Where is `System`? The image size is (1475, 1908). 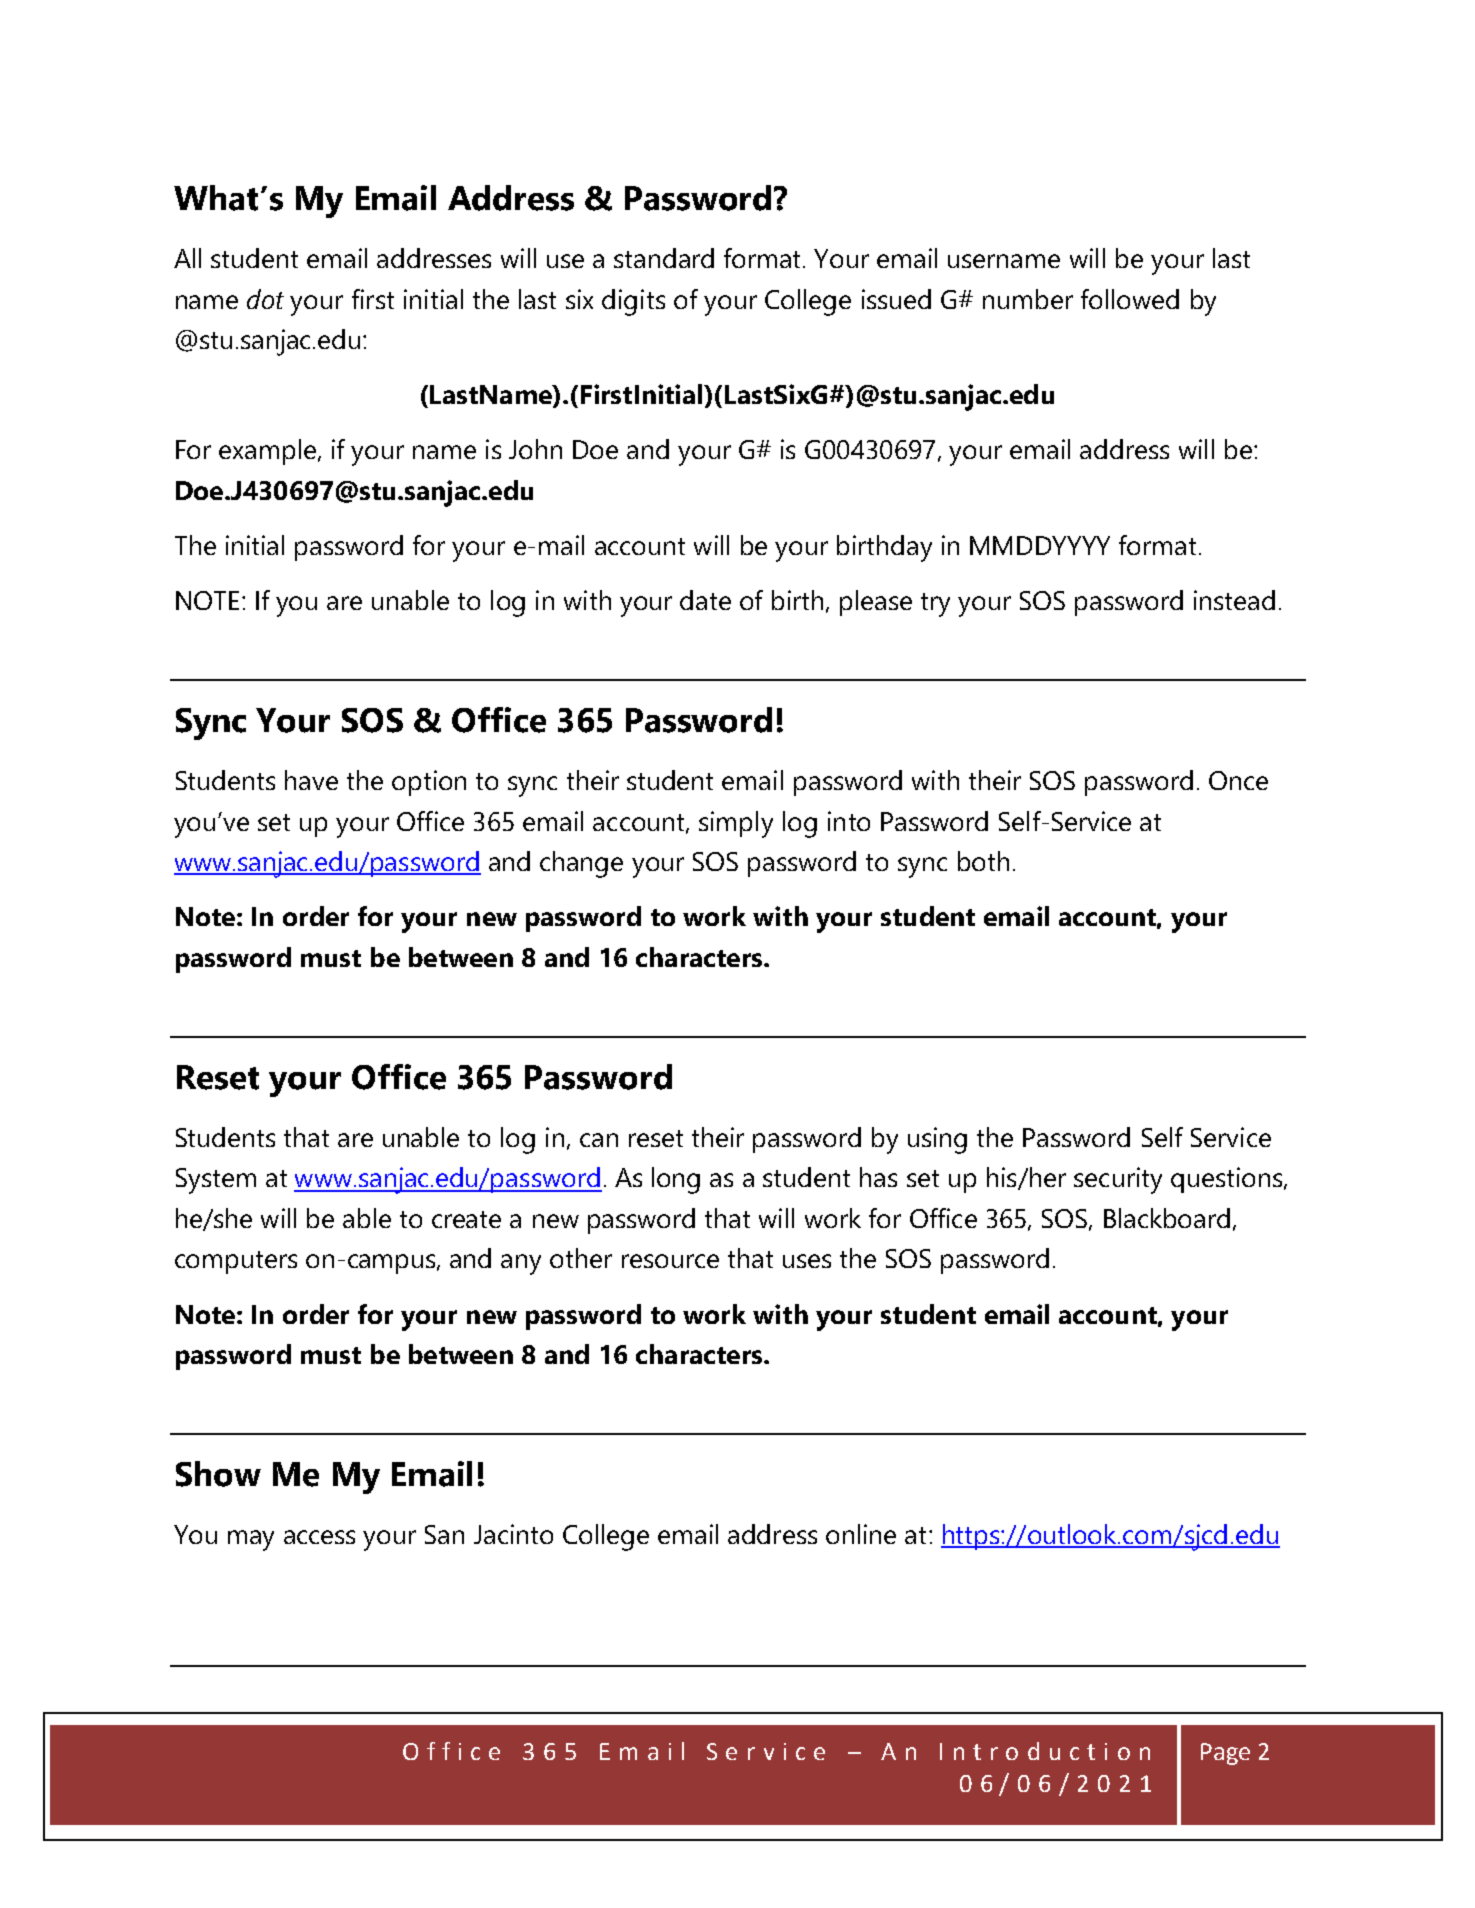
System is located at coordinates (216, 1181).
